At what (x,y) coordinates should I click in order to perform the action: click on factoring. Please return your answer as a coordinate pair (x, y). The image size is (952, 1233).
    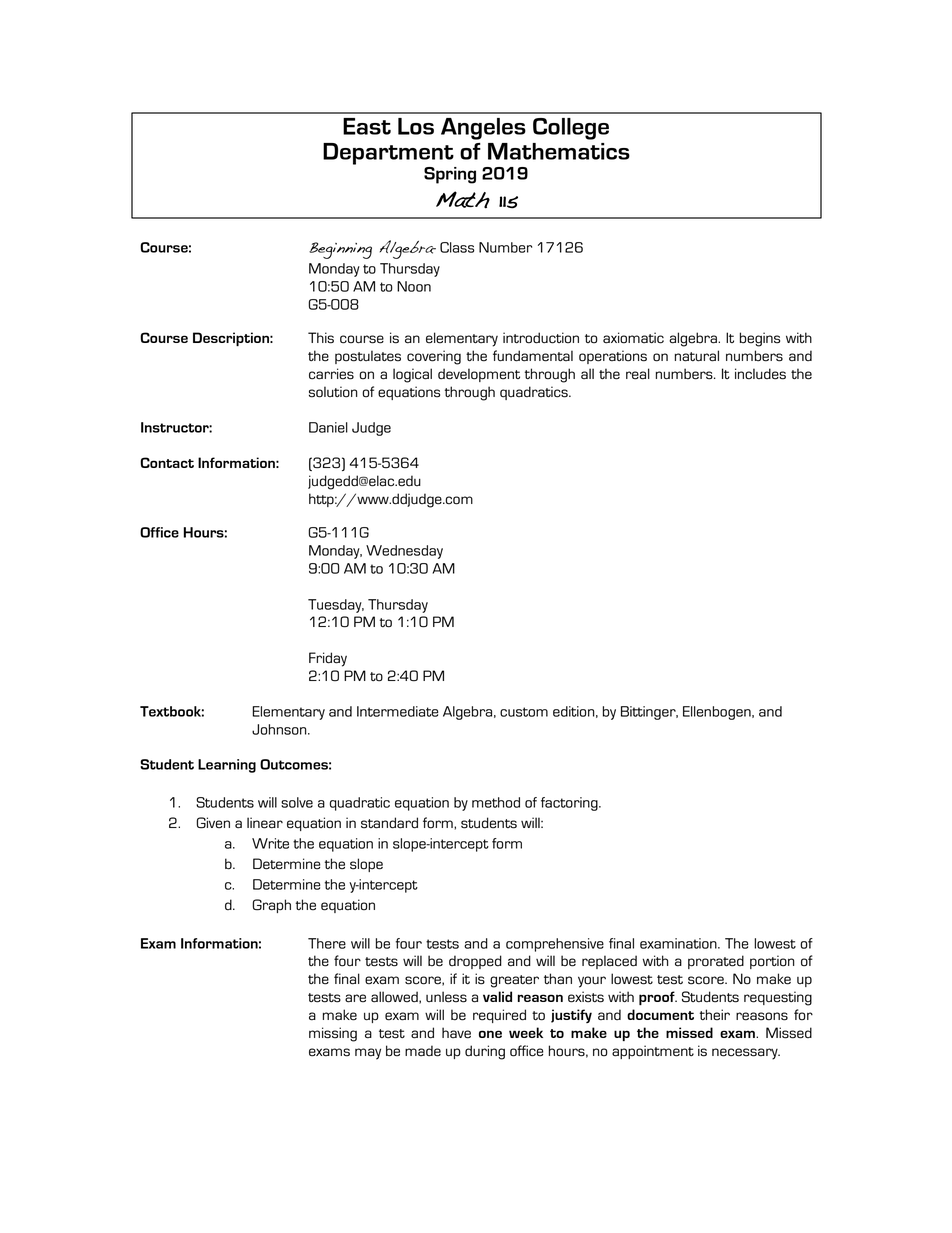
    Looking at the image, I should click on (570, 804).
